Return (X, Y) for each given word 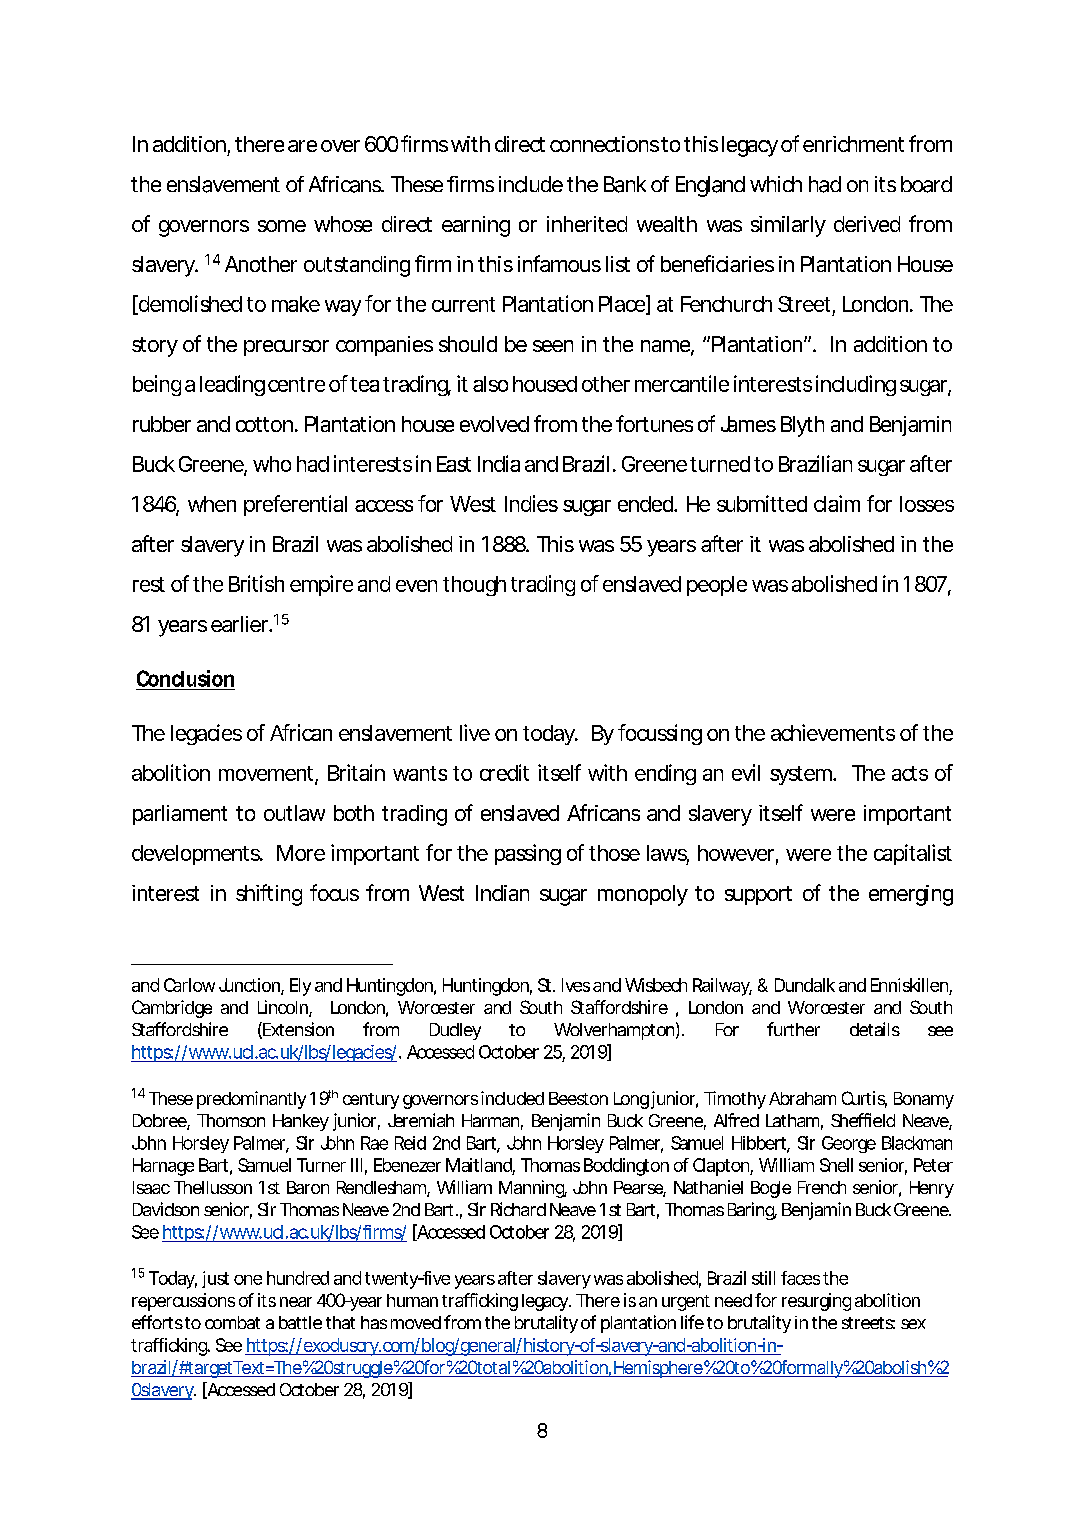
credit (504, 772)
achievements (833, 732)
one (248, 1280)
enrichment (853, 144)
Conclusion (185, 678)
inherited (587, 224)
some (282, 226)
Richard (518, 1209)
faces (800, 1278)
